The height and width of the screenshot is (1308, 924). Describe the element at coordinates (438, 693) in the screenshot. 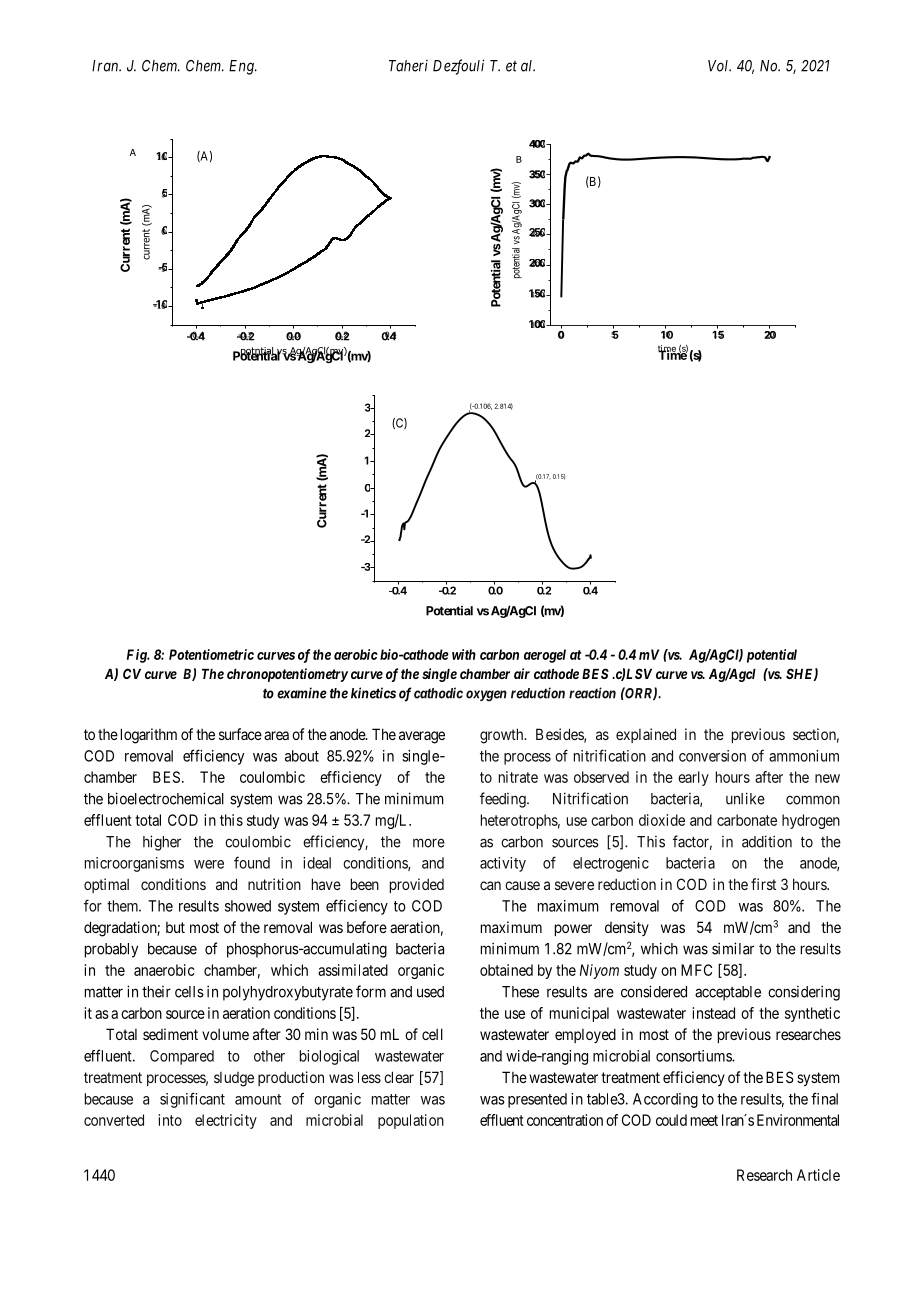

I see `cathodic` at that location.
